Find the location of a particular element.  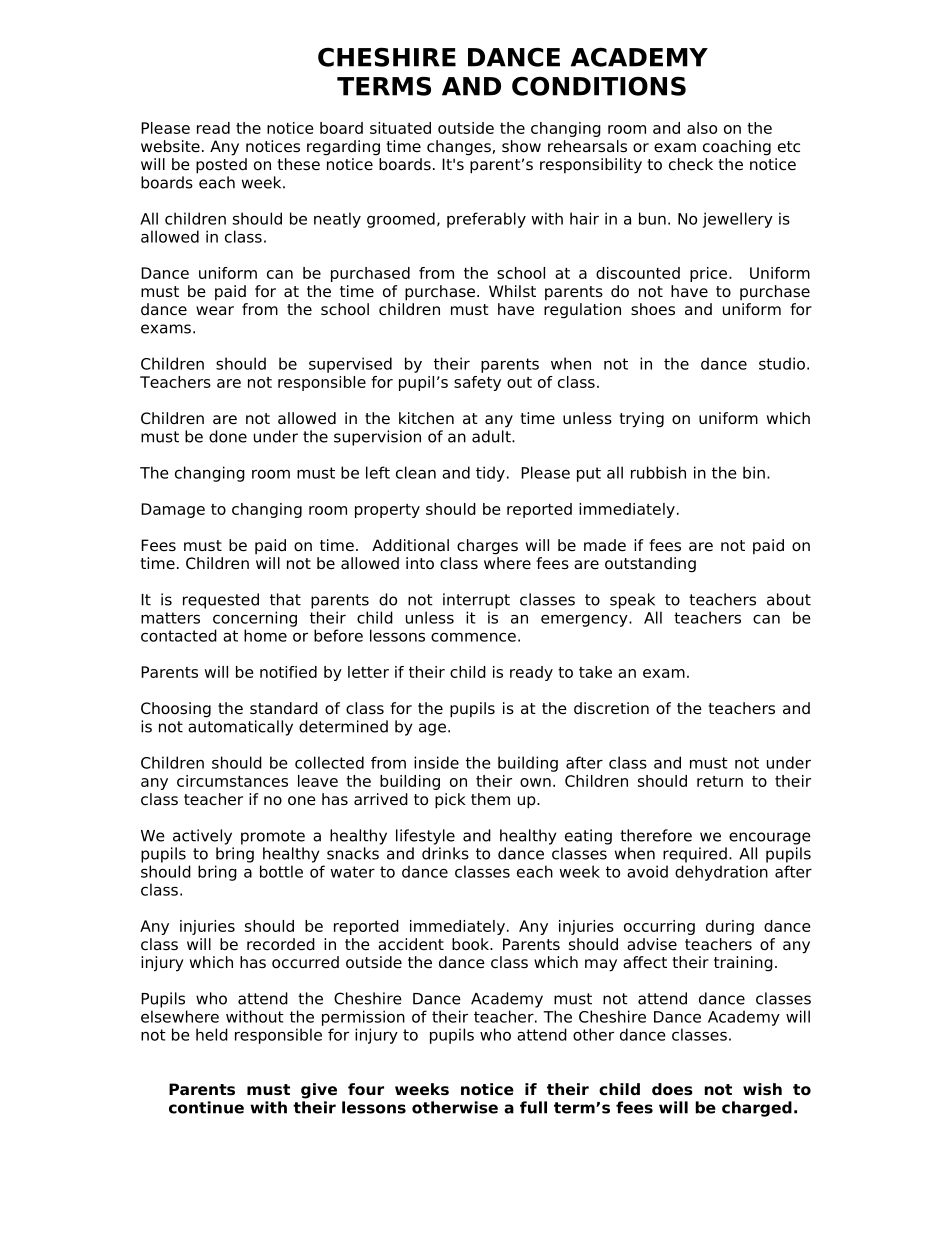

also is located at coordinates (702, 128).
